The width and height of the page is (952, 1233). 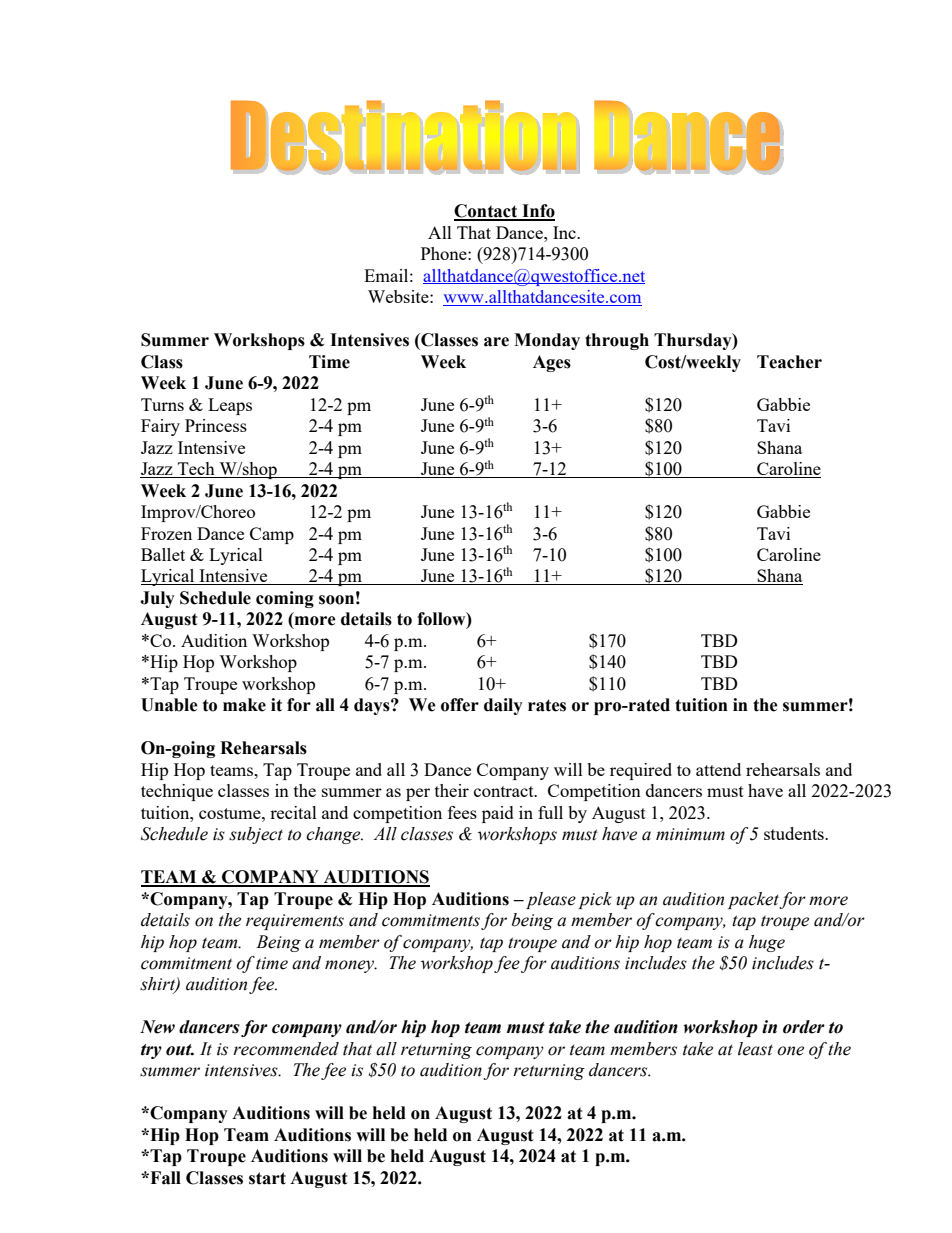 I want to click on through, so click(x=617, y=341).
